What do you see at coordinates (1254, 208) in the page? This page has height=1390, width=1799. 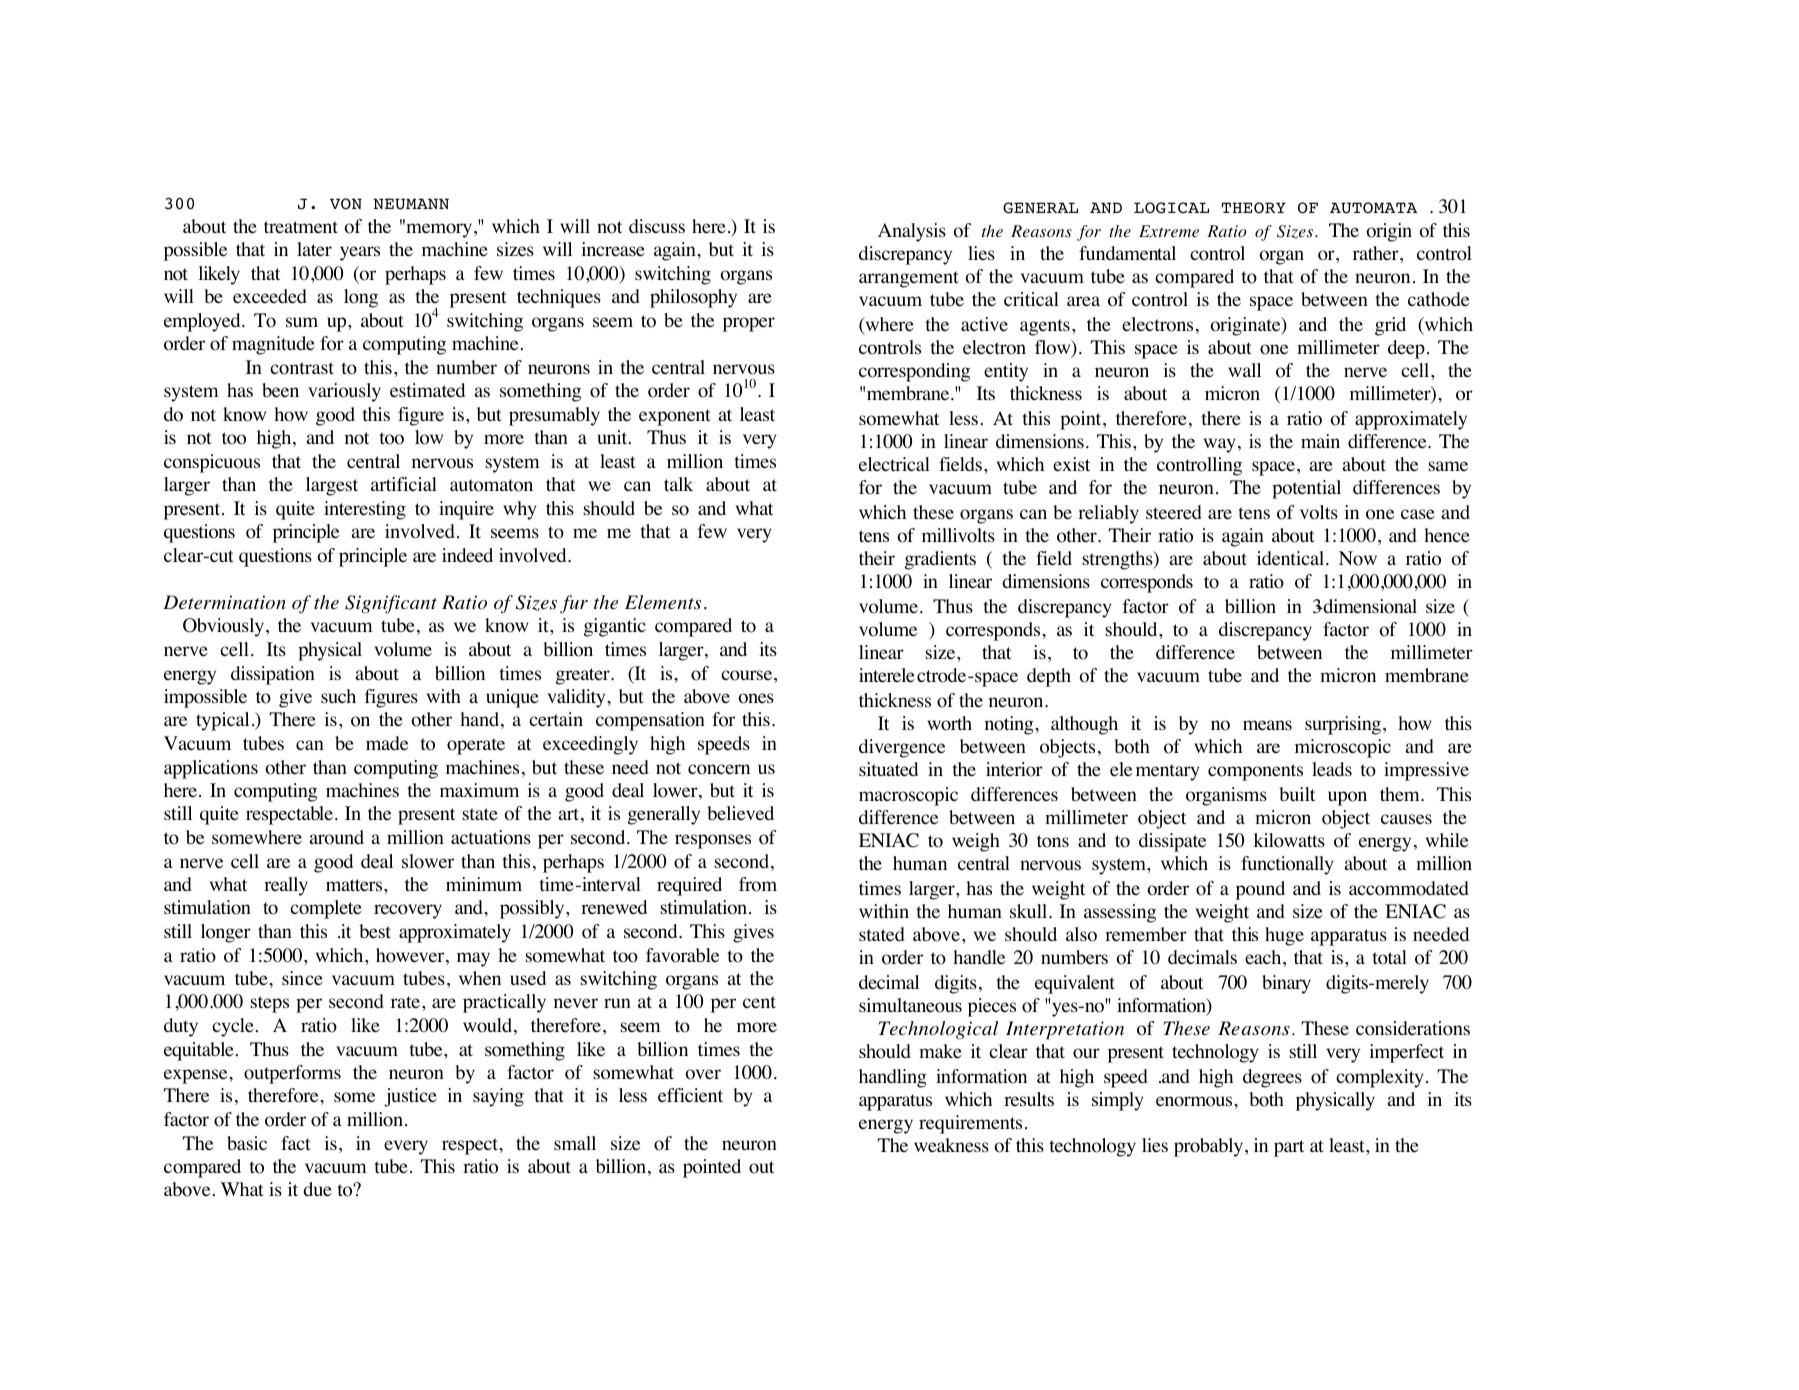 I see `THEORY` at bounding box center [1254, 208].
